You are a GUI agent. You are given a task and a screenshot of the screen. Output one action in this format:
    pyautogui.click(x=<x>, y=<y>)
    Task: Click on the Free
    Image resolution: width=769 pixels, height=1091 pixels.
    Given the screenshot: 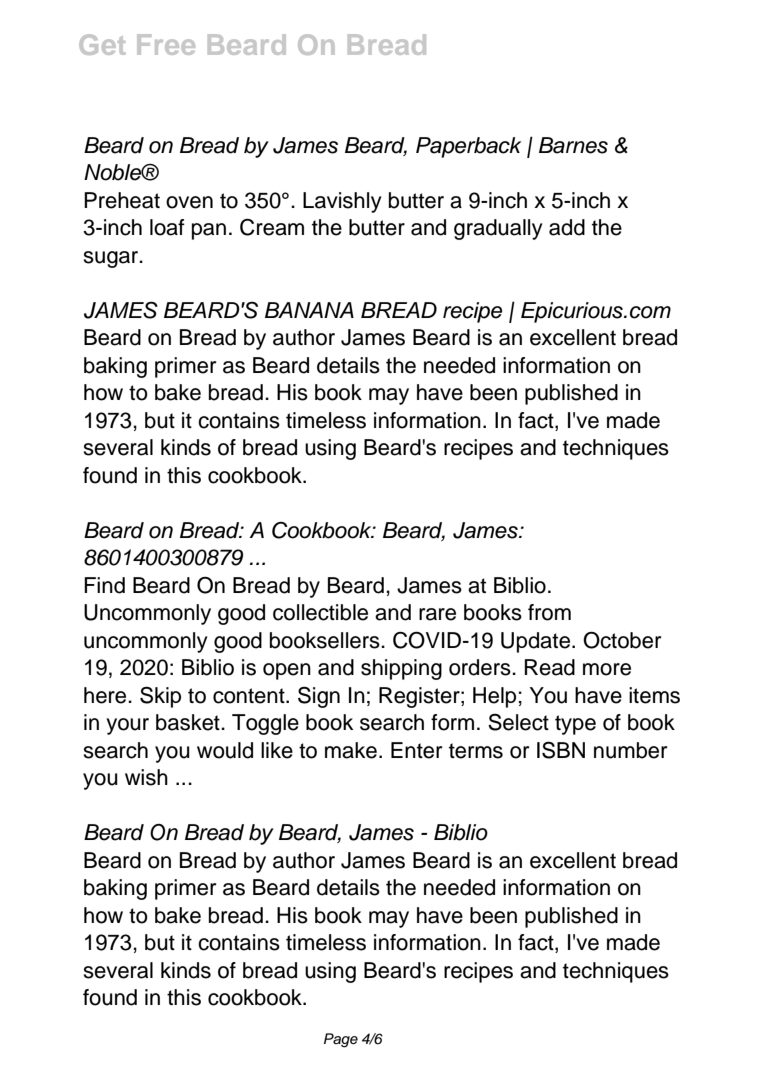 What is the action you would take?
    pyautogui.click(x=166, y=44)
